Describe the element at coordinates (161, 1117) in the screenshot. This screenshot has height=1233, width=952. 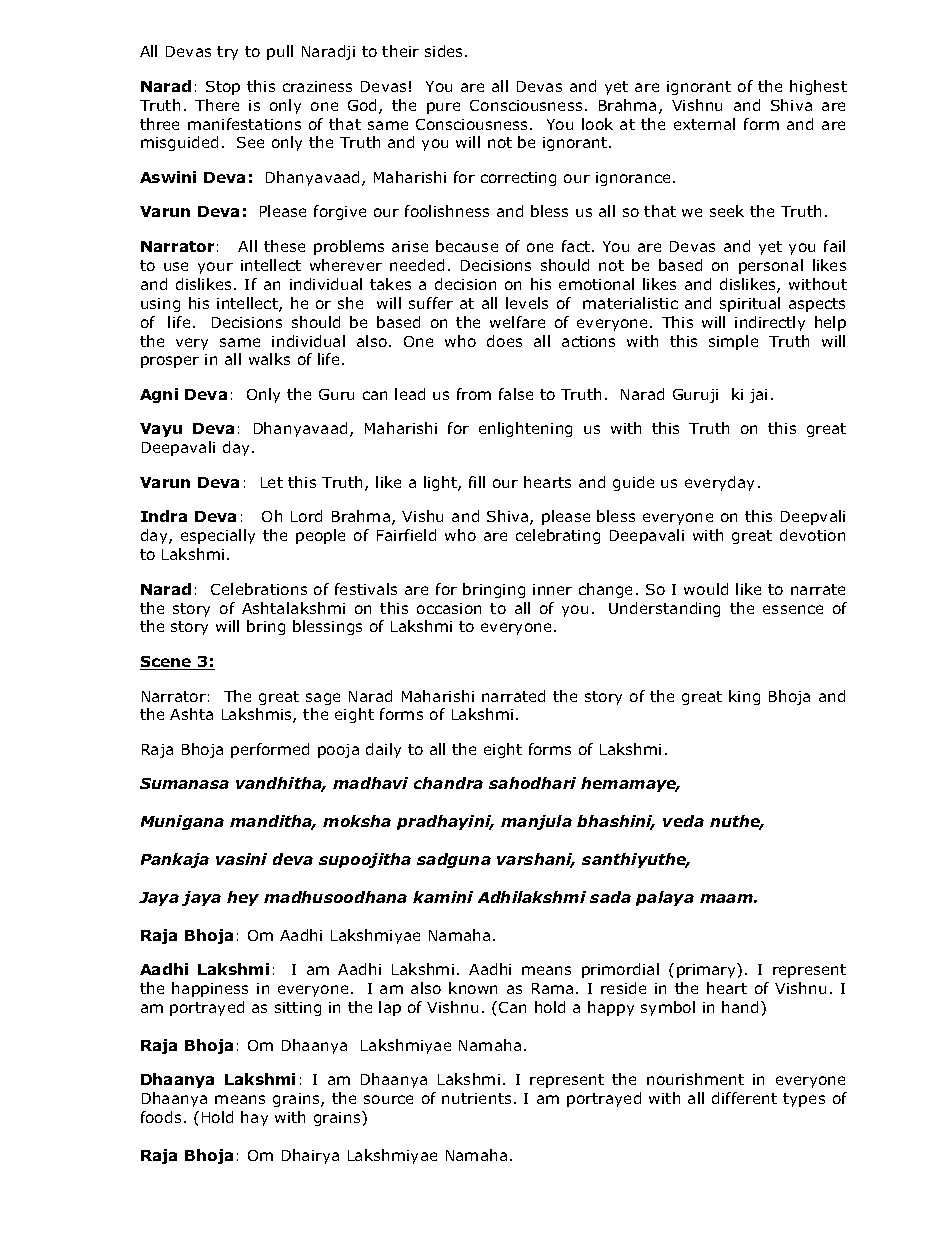
I see `foods` at that location.
